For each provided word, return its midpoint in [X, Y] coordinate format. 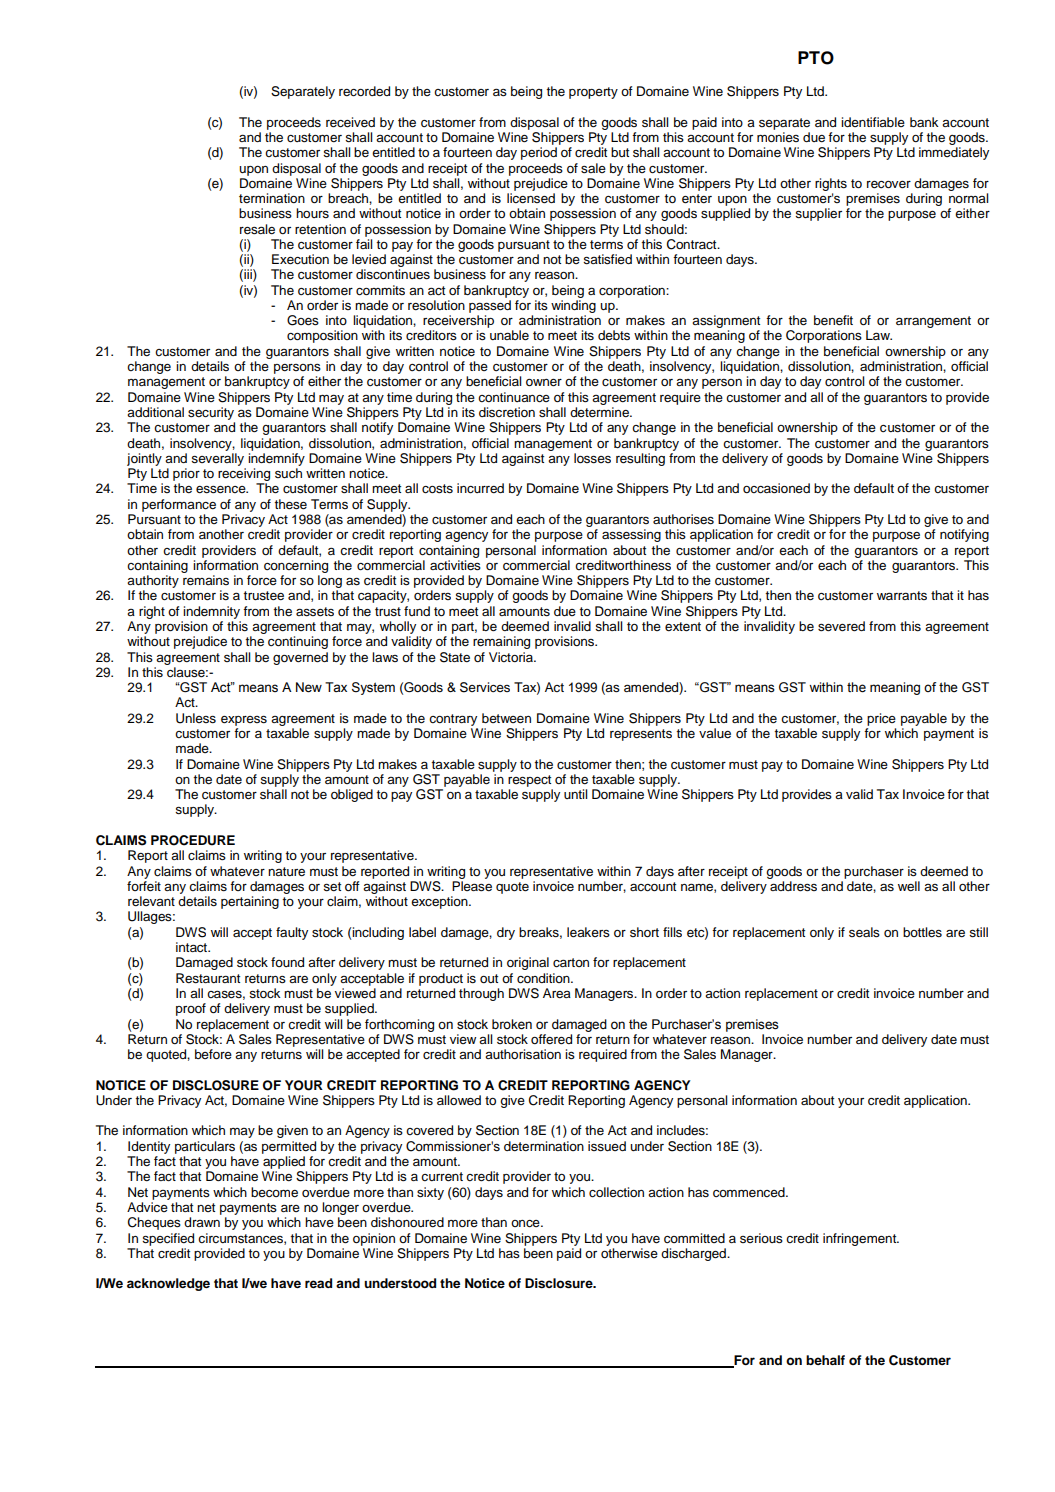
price [881, 719]
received [350, 122]
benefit [833, 320]
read [318, 1283]
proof [191, 1009]
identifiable [873, 122]
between [506, 718]
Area [557, 993]
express [244, 721]
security [211, 413]
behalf [825, 1360]
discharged [694, 1254]
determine [600, 412]
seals [864, 932]
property [593, 93]
